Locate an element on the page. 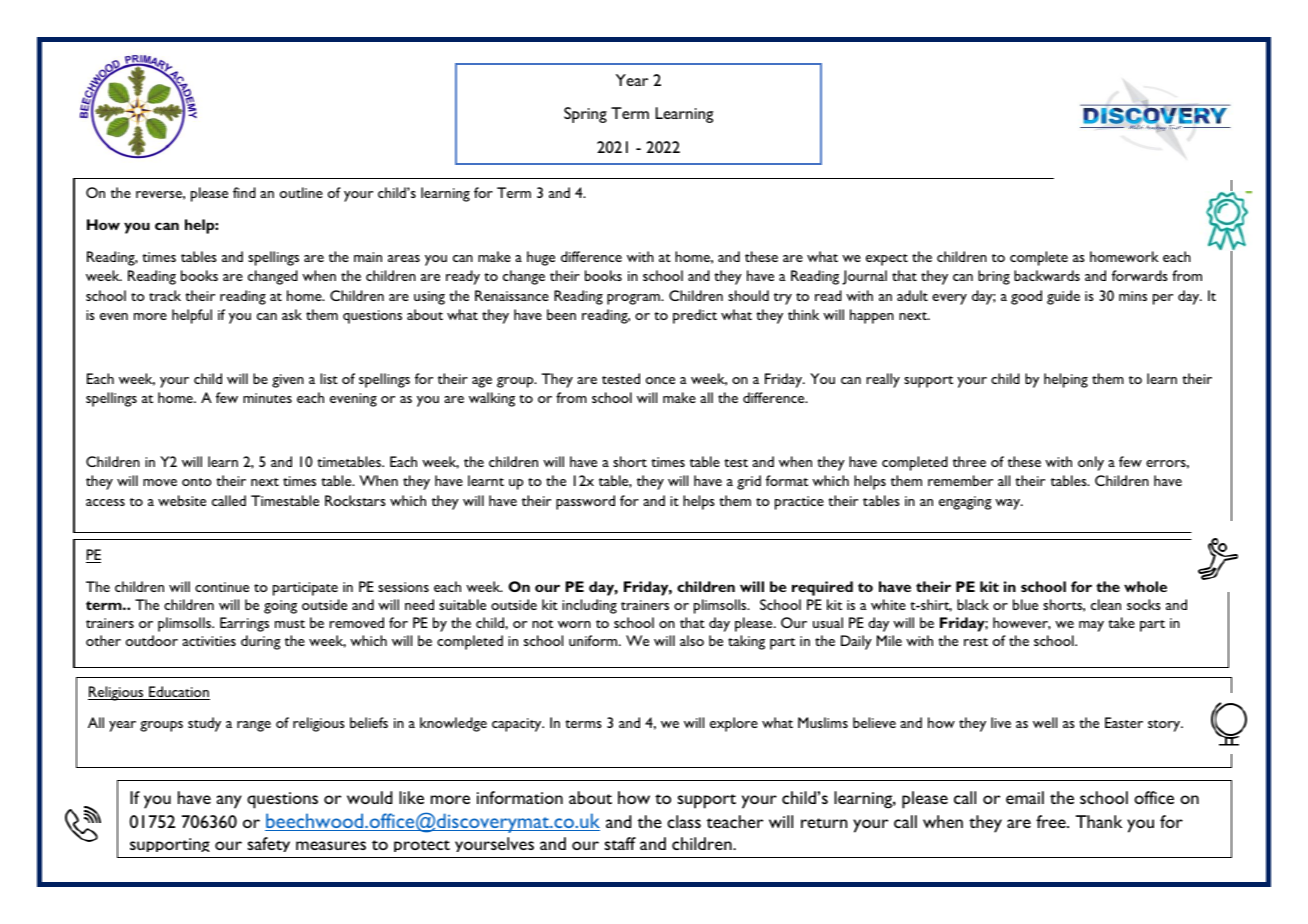 Image resolution: width=1308 pixels, height=924 pixels. expect is located at coordinates (887, 260).
